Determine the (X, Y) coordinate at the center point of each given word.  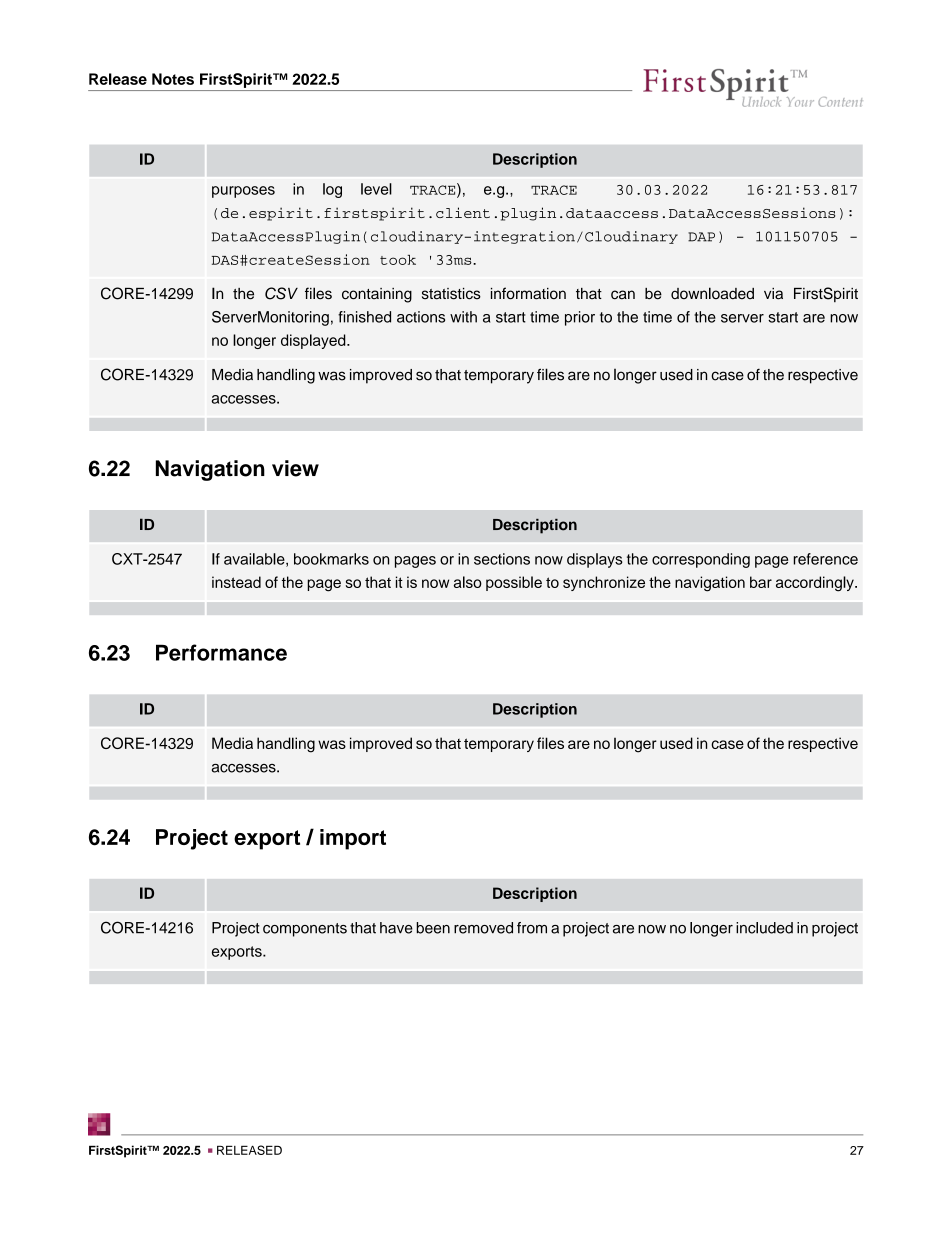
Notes (173, 79)
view (295, 468)
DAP (701, 237)
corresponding (701, 560)
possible (514, 583)
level (376, 189)
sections (502, 559)
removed (483, 928)
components (305, 930)
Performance (221, 652)
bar (761, 582)
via (773, 294)
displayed (314, 341)
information (528, 293)
